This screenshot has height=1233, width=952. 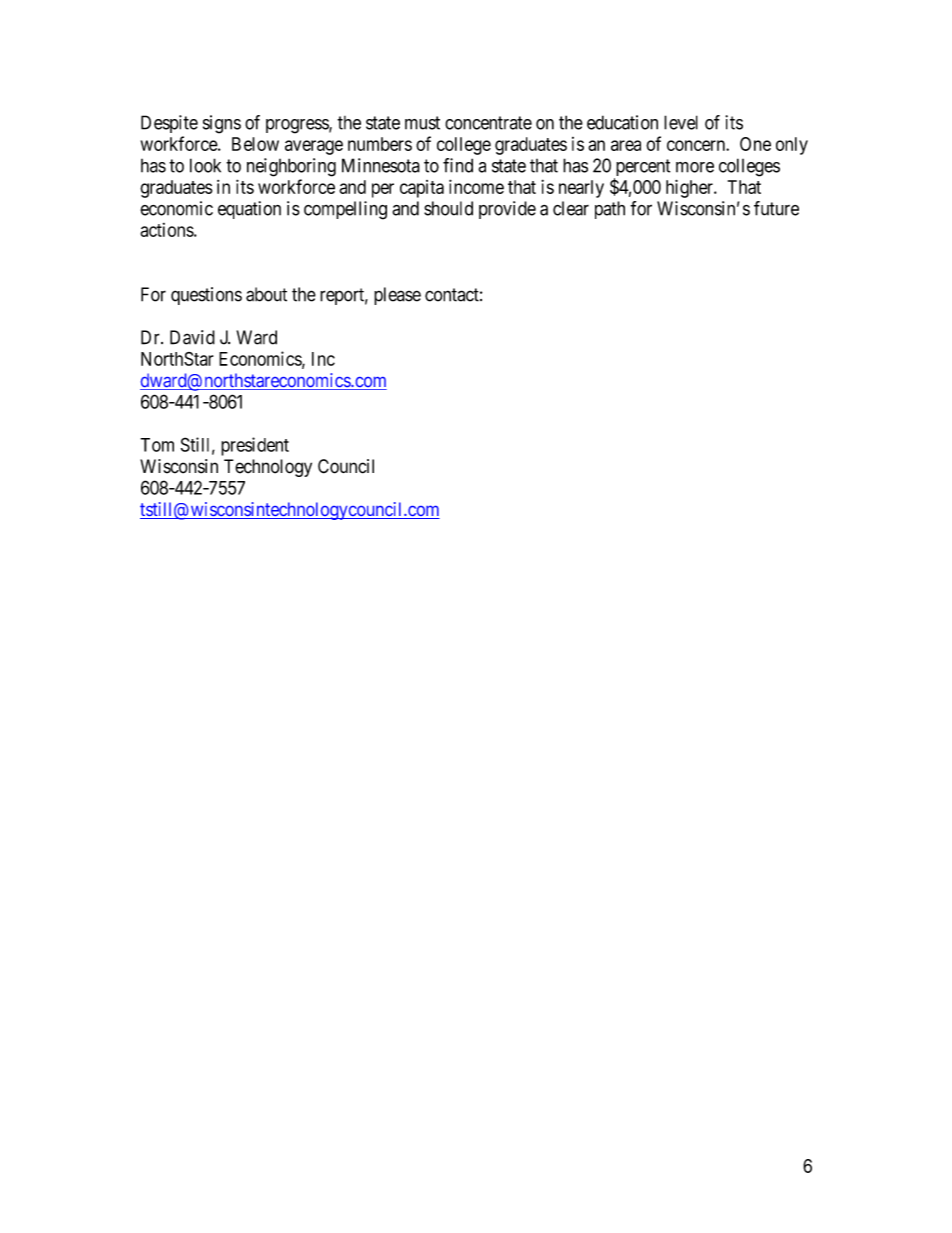 What do you see at coordinates (157, 445) in the screenshot?
I see `Tom` at bounding box center [157, 445].
